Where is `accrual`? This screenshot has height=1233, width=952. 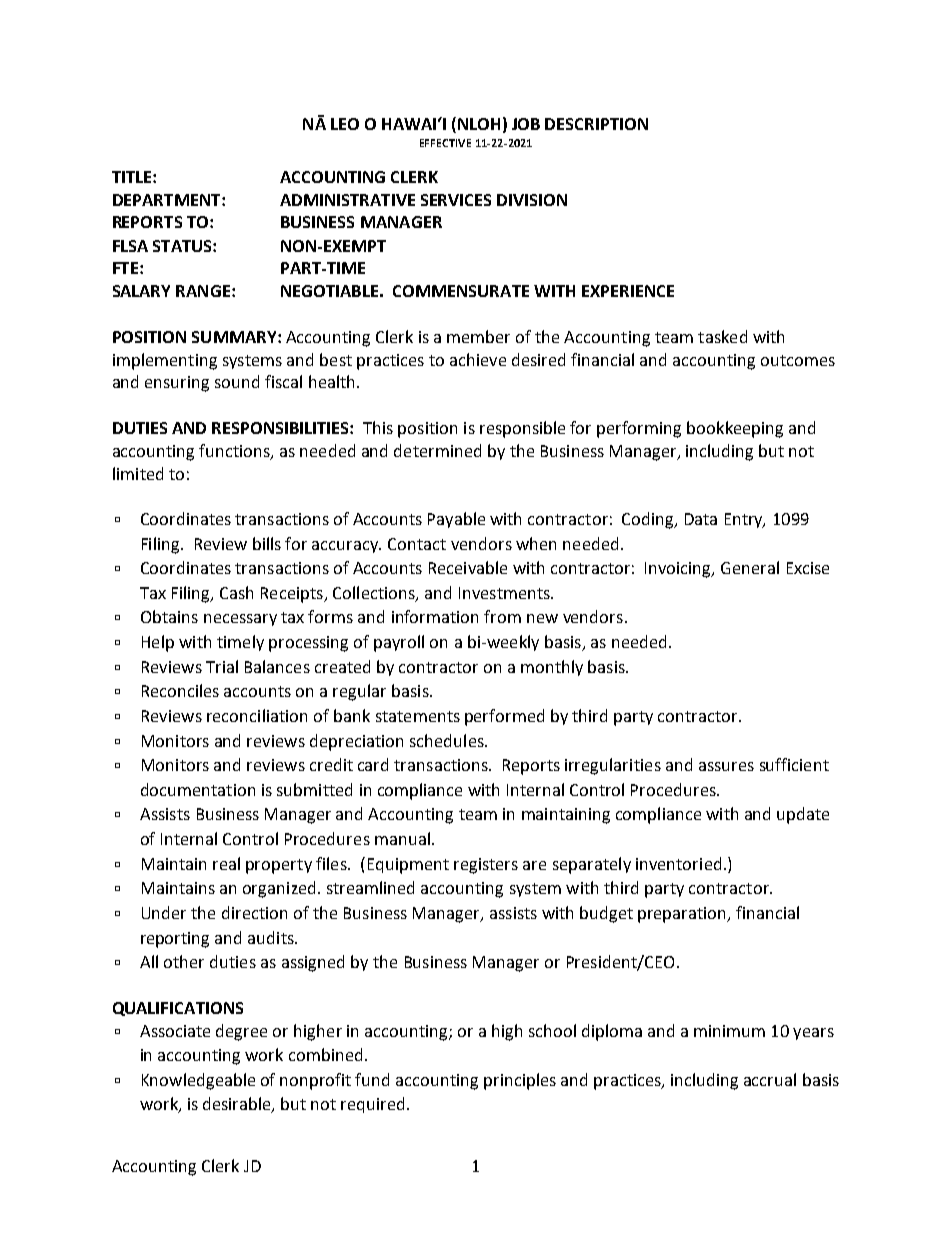
accrual is located at coordinates (770, 1079).
